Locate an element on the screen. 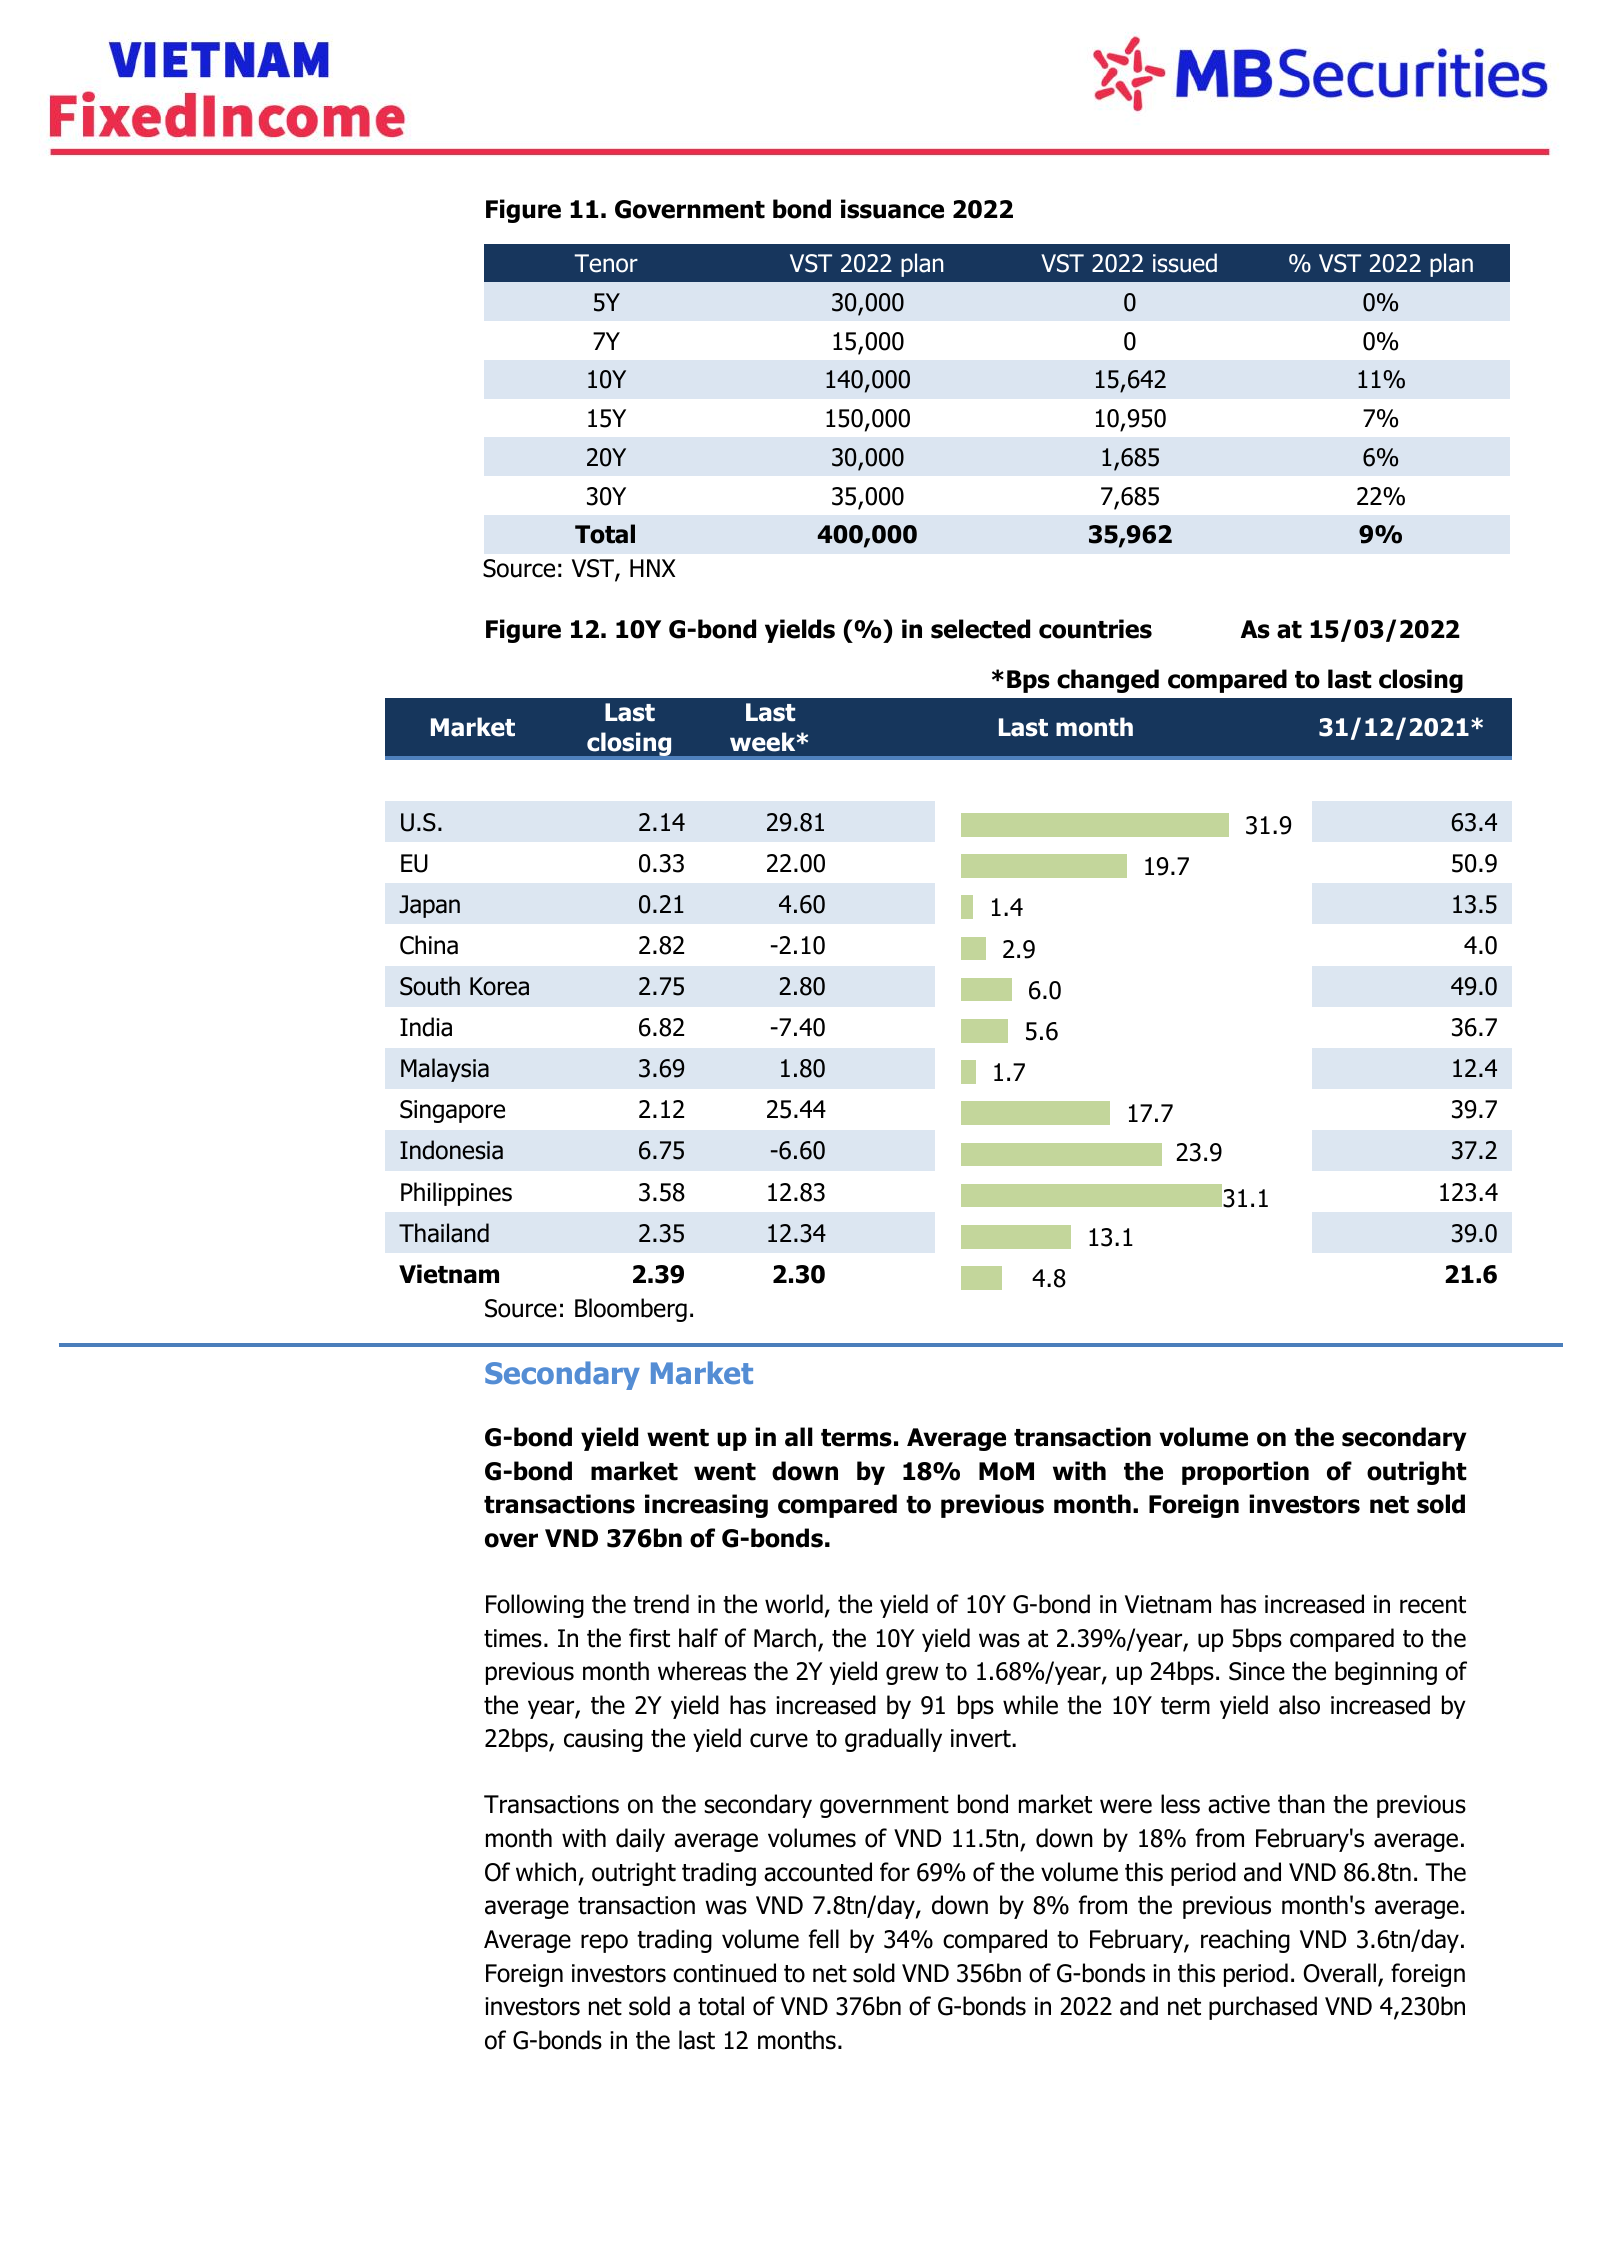  world is located at coordinates (794, 1604).
